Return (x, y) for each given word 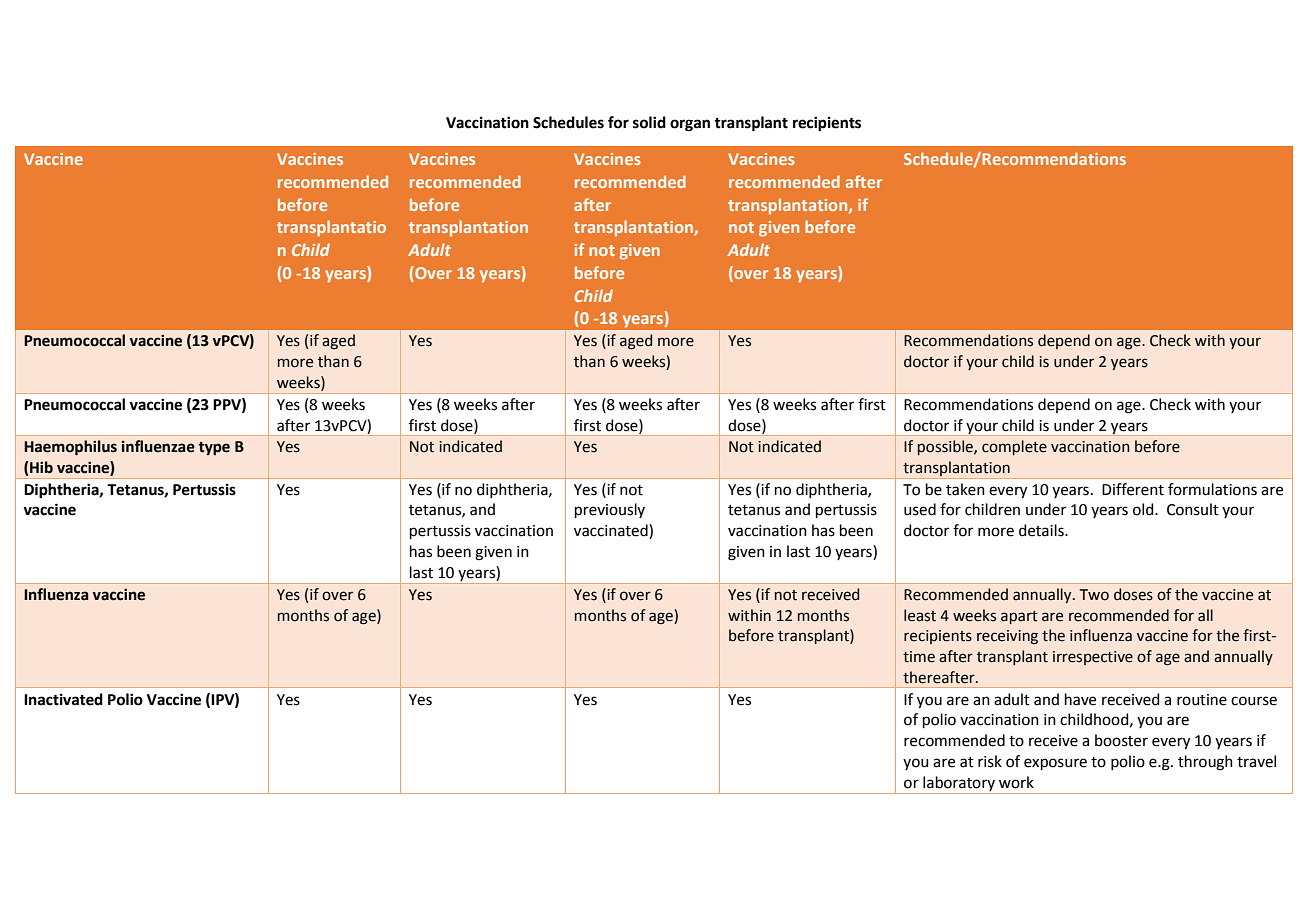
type (214, 448)
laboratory (959, 783)
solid (649, 122)
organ (690, 125)
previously (610, 510)
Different (1133, 489)
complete (1014, 447)
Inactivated (63, 699)
